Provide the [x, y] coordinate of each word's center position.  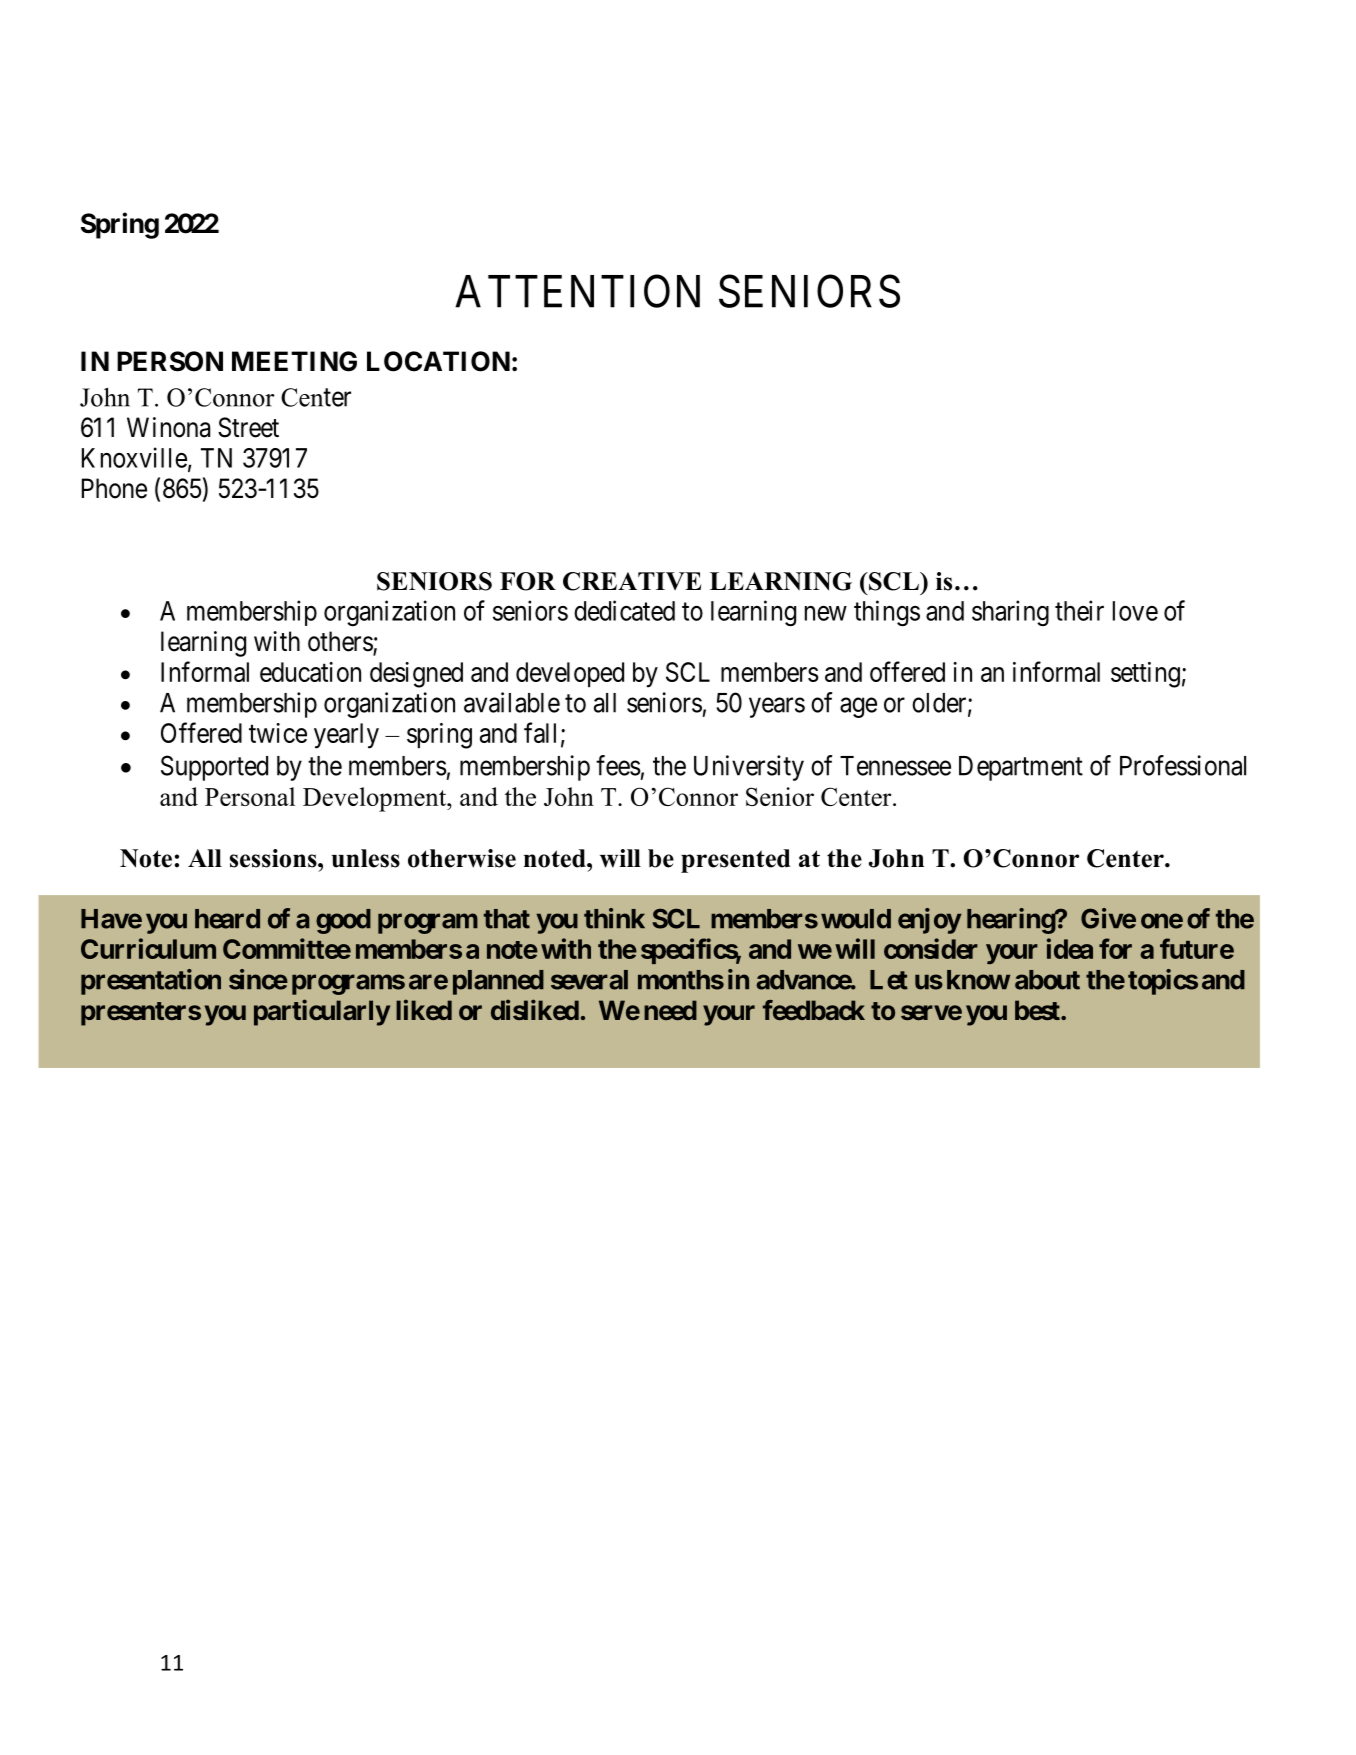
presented [735, 861]
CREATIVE [632, 581]
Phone [114, 488]
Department [1021, 768]
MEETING [294, 361]
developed [570, 674]
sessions [274, 858]
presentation [151, 982]
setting [1145, 675]
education [310, 672]
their [1079, 610]
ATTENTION [577, 291]
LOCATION [438, 361]
